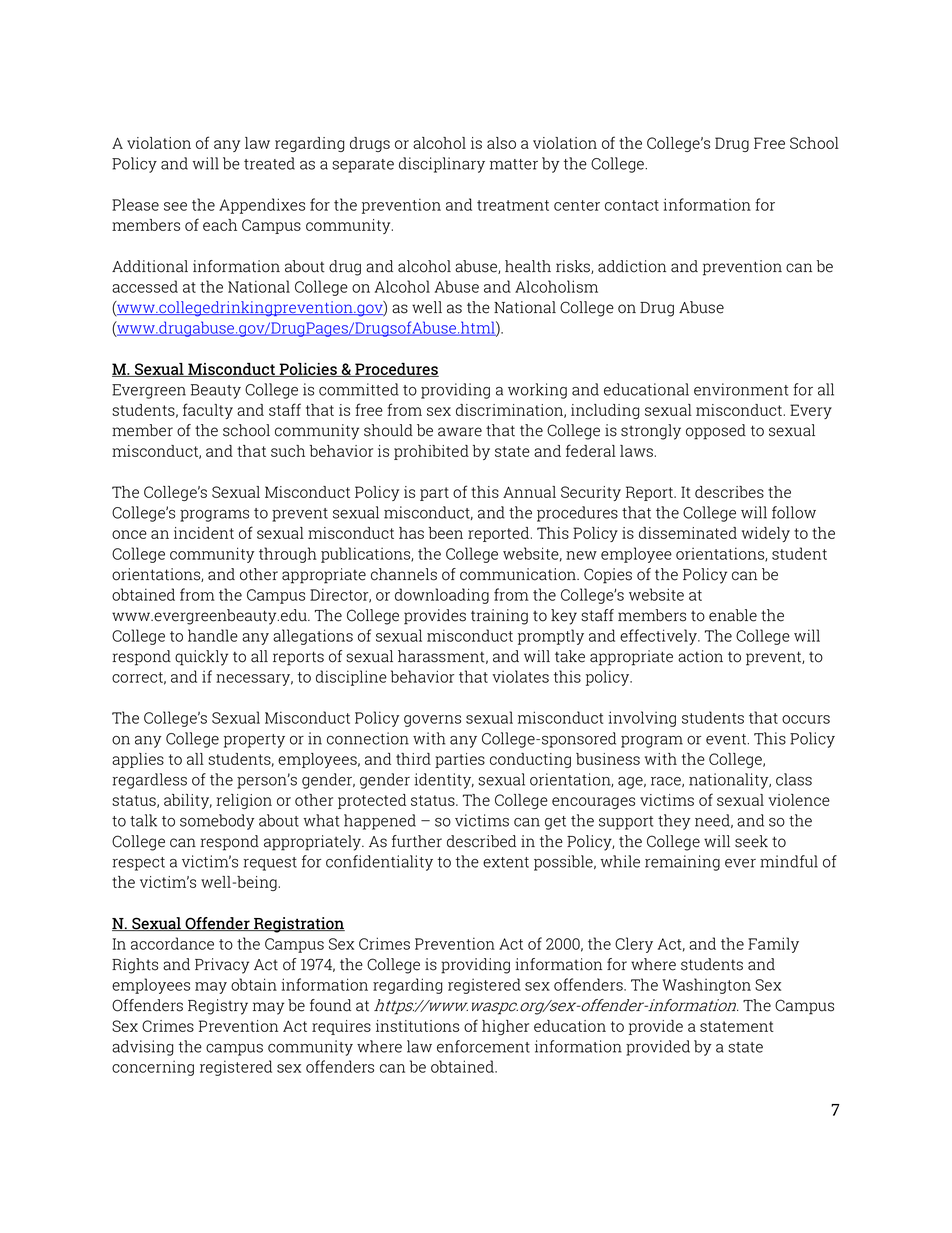 The width and height of the document is (952, 1233). I want to click on faculty, so click(208, 411).
